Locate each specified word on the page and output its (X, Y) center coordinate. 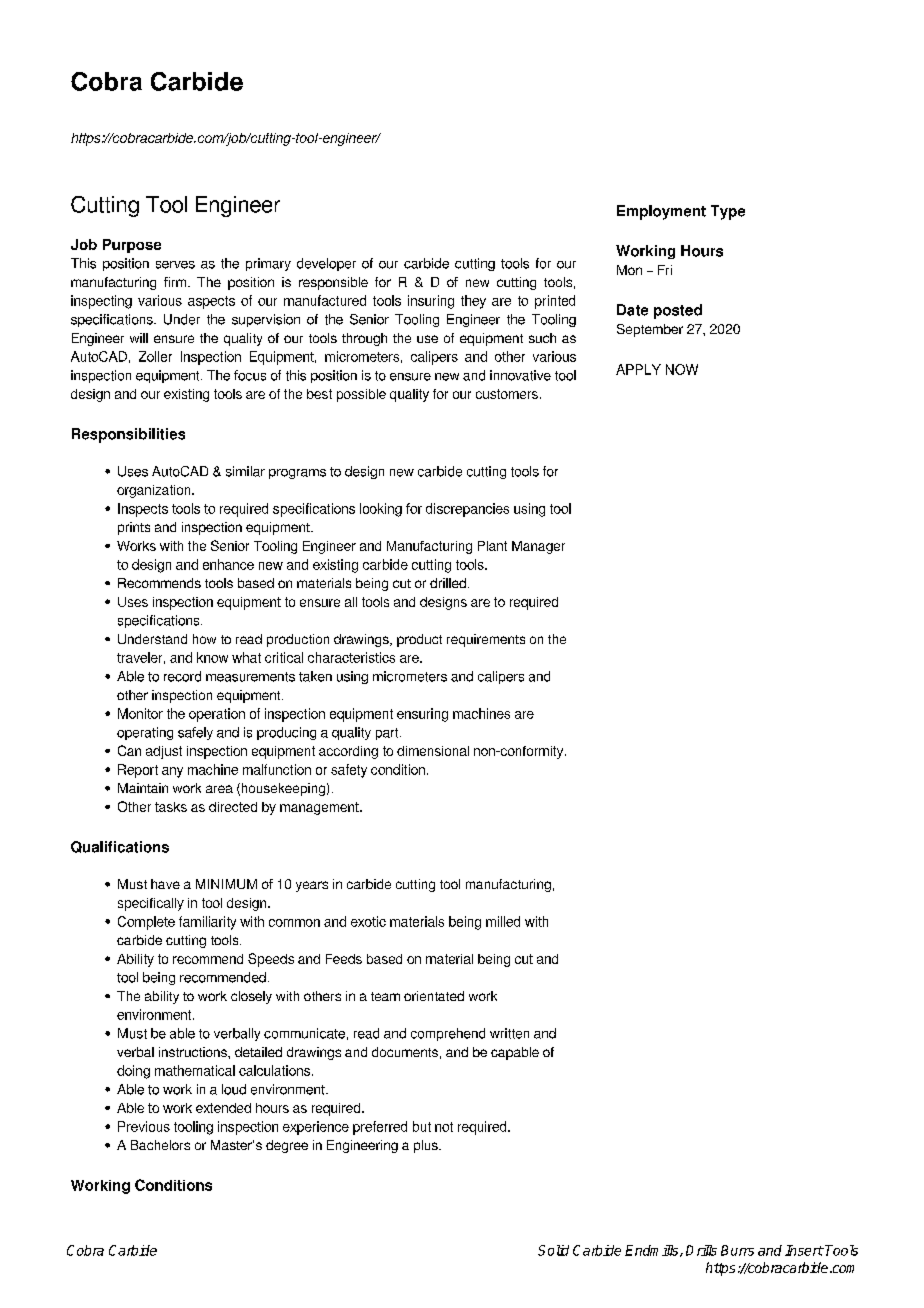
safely (195, 733)
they (473, 302)
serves (175, 265)
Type (728, 212)
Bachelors (160, 1145)
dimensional (433, 751)
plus (427, 1146)
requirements (486, 640)
